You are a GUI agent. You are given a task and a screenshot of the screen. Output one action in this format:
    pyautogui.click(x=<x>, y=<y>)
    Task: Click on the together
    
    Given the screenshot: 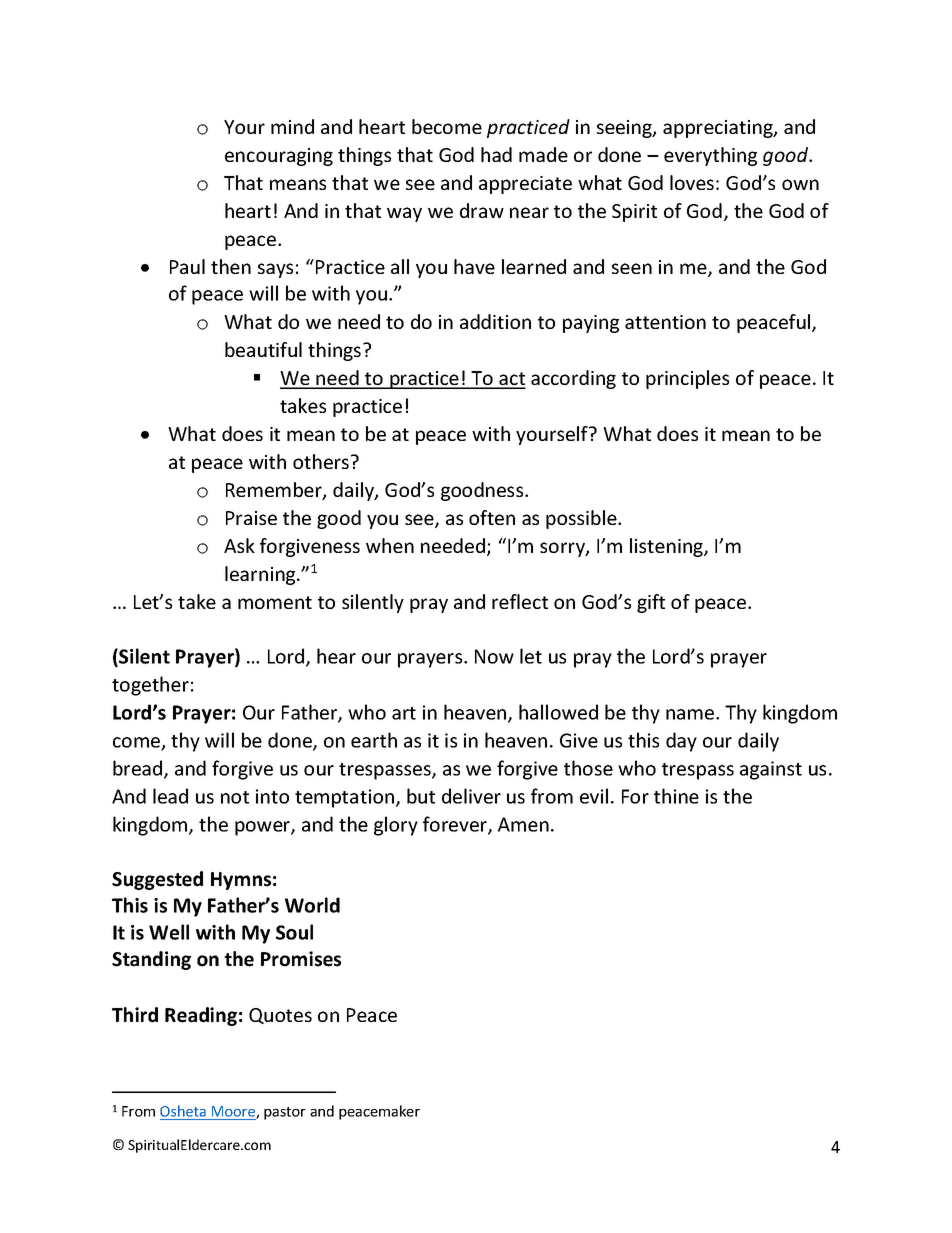 What is the action you would take?
    pyautogui.click(x=150, y=686)
